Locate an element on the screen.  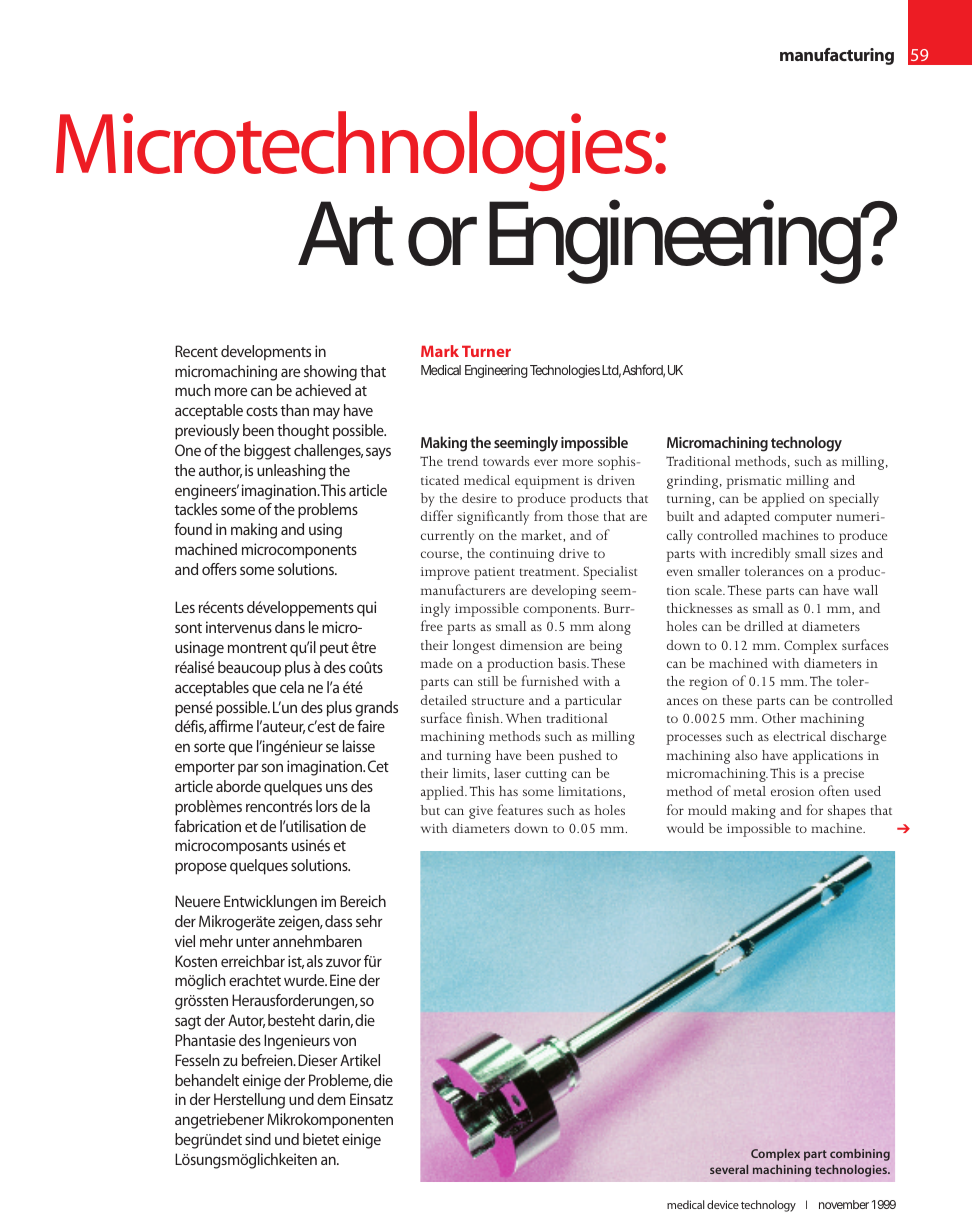
device is located at coordinates (723, 1204).
